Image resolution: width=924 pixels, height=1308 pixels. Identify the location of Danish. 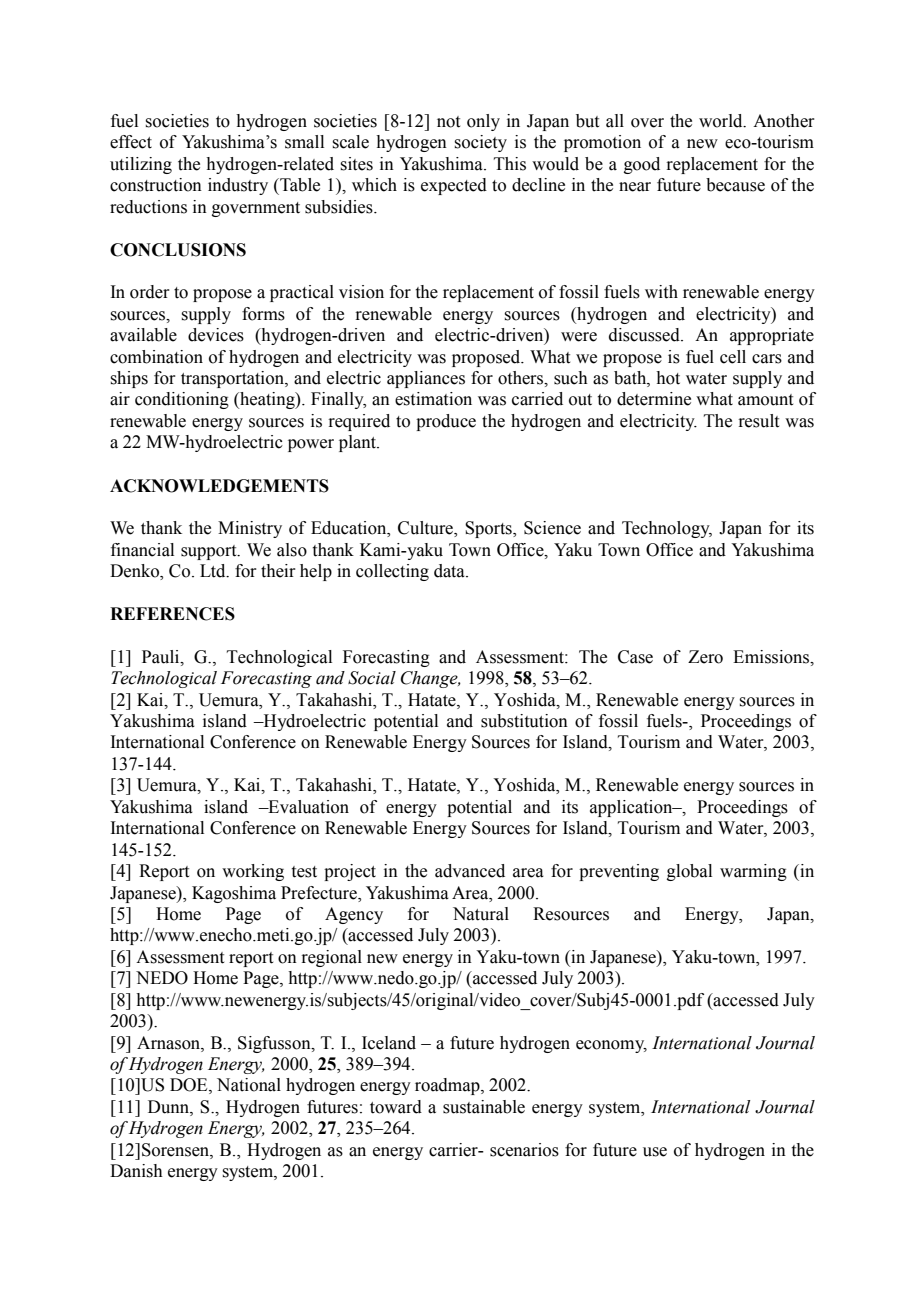
(136, 1171).
